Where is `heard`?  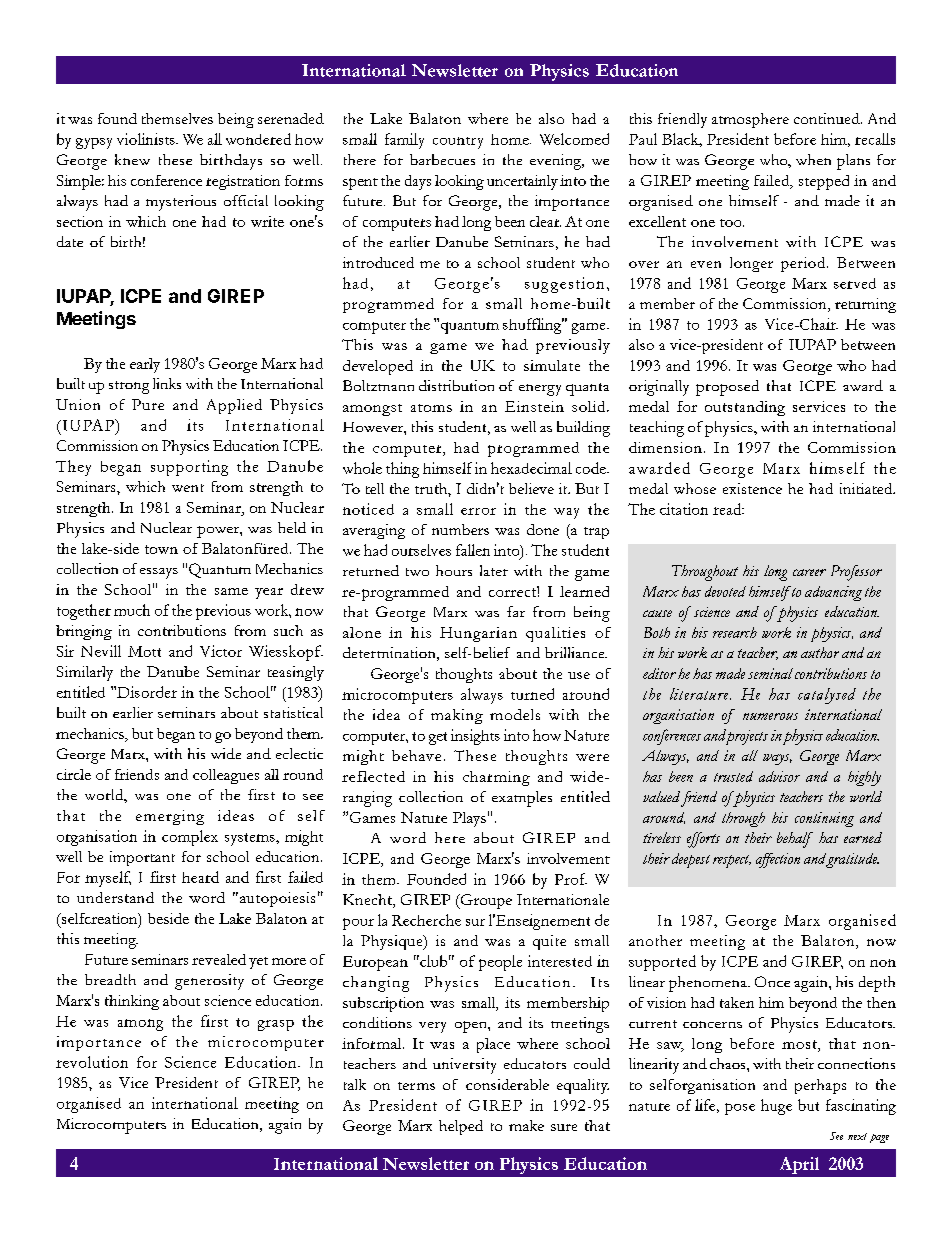 heard is located at coordinates (200, 877).
